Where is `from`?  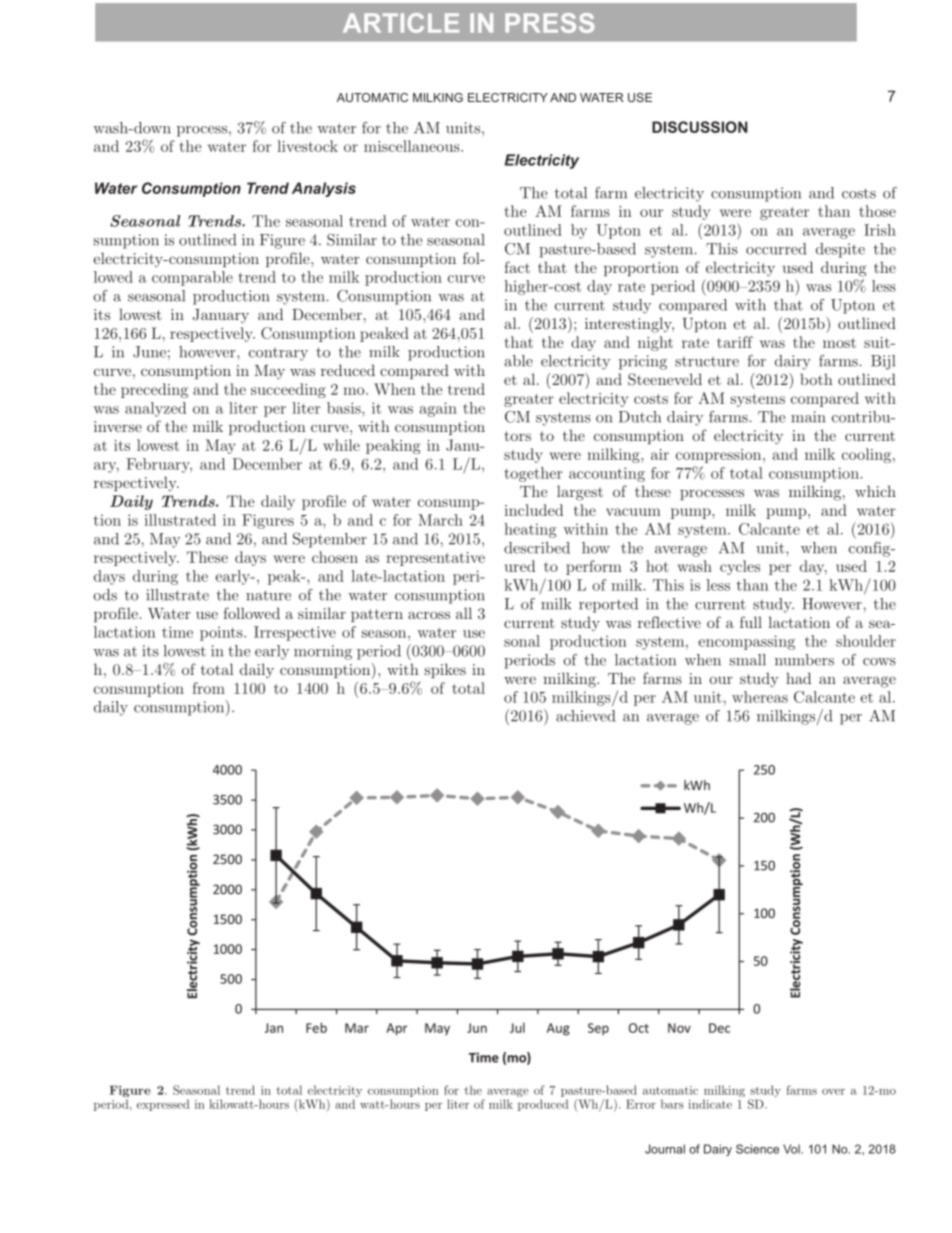 from is located at coordinates (209, 688).
